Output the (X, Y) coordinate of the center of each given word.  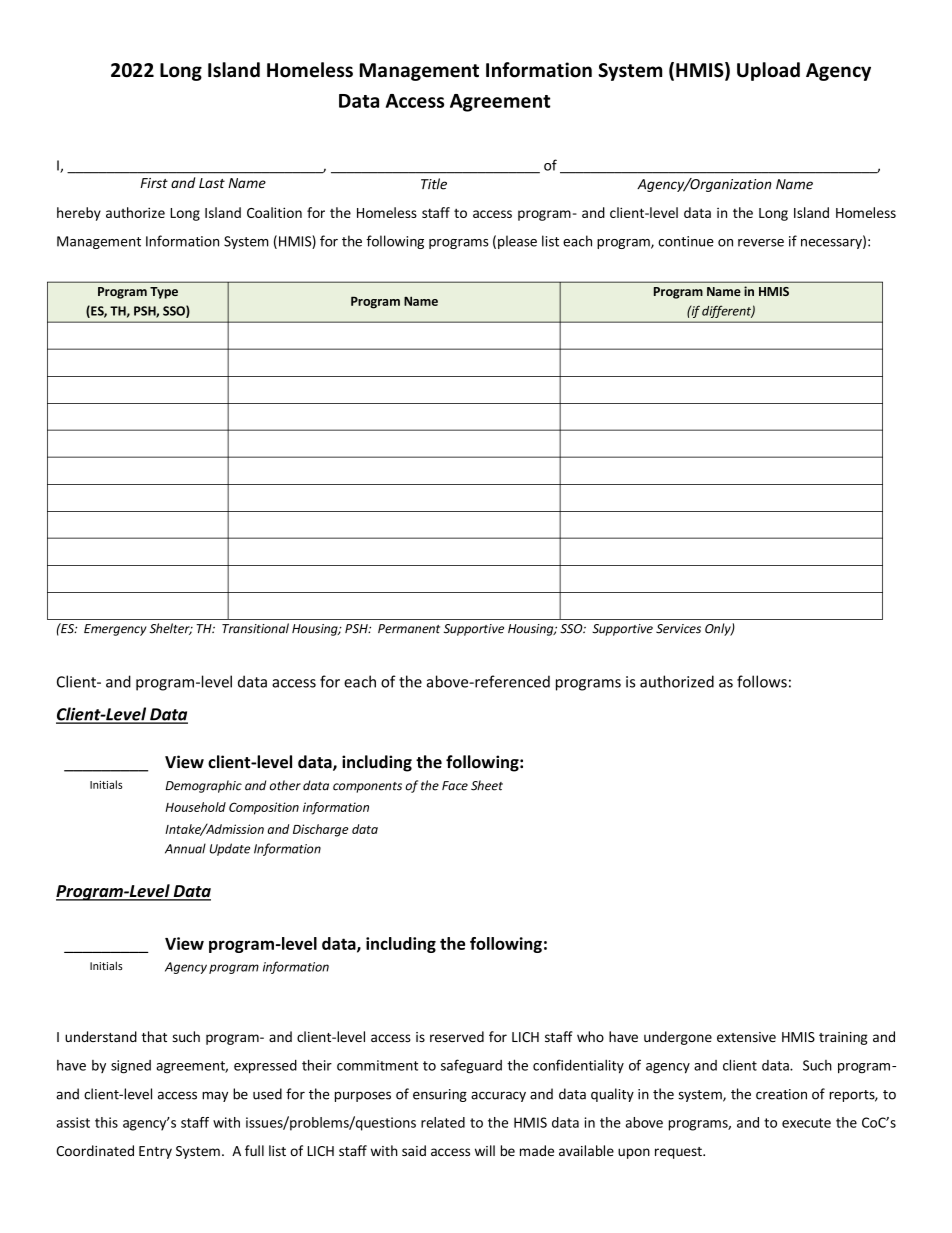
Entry (155, 1152)
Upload (768, 71)
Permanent (409, 629)
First (154, 183)
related (443, 1122)
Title (434, 184)
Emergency (115, 630)
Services (678, 629)
